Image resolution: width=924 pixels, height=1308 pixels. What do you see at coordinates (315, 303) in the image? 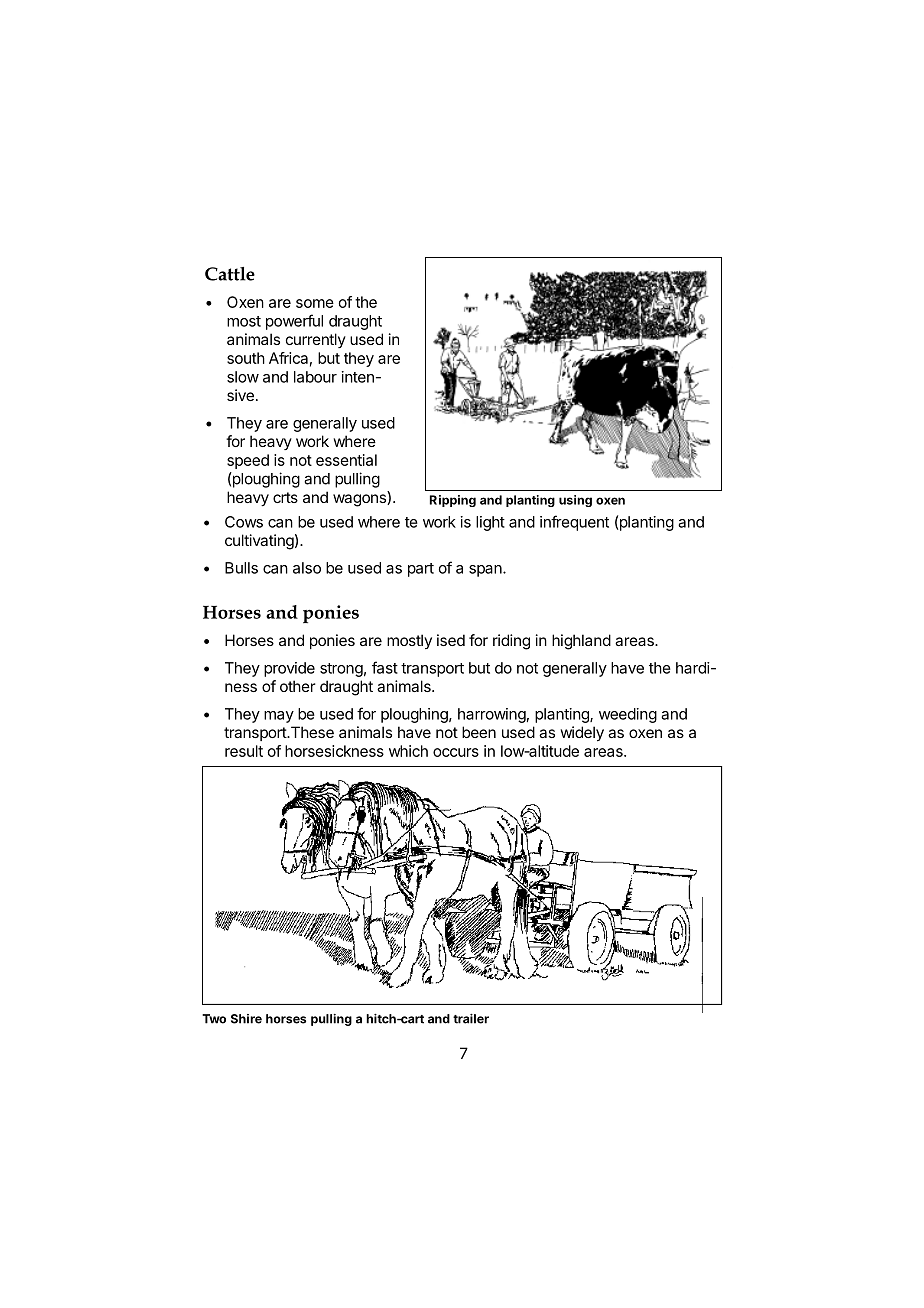
I see `some` at bounding box center [315, 303].
